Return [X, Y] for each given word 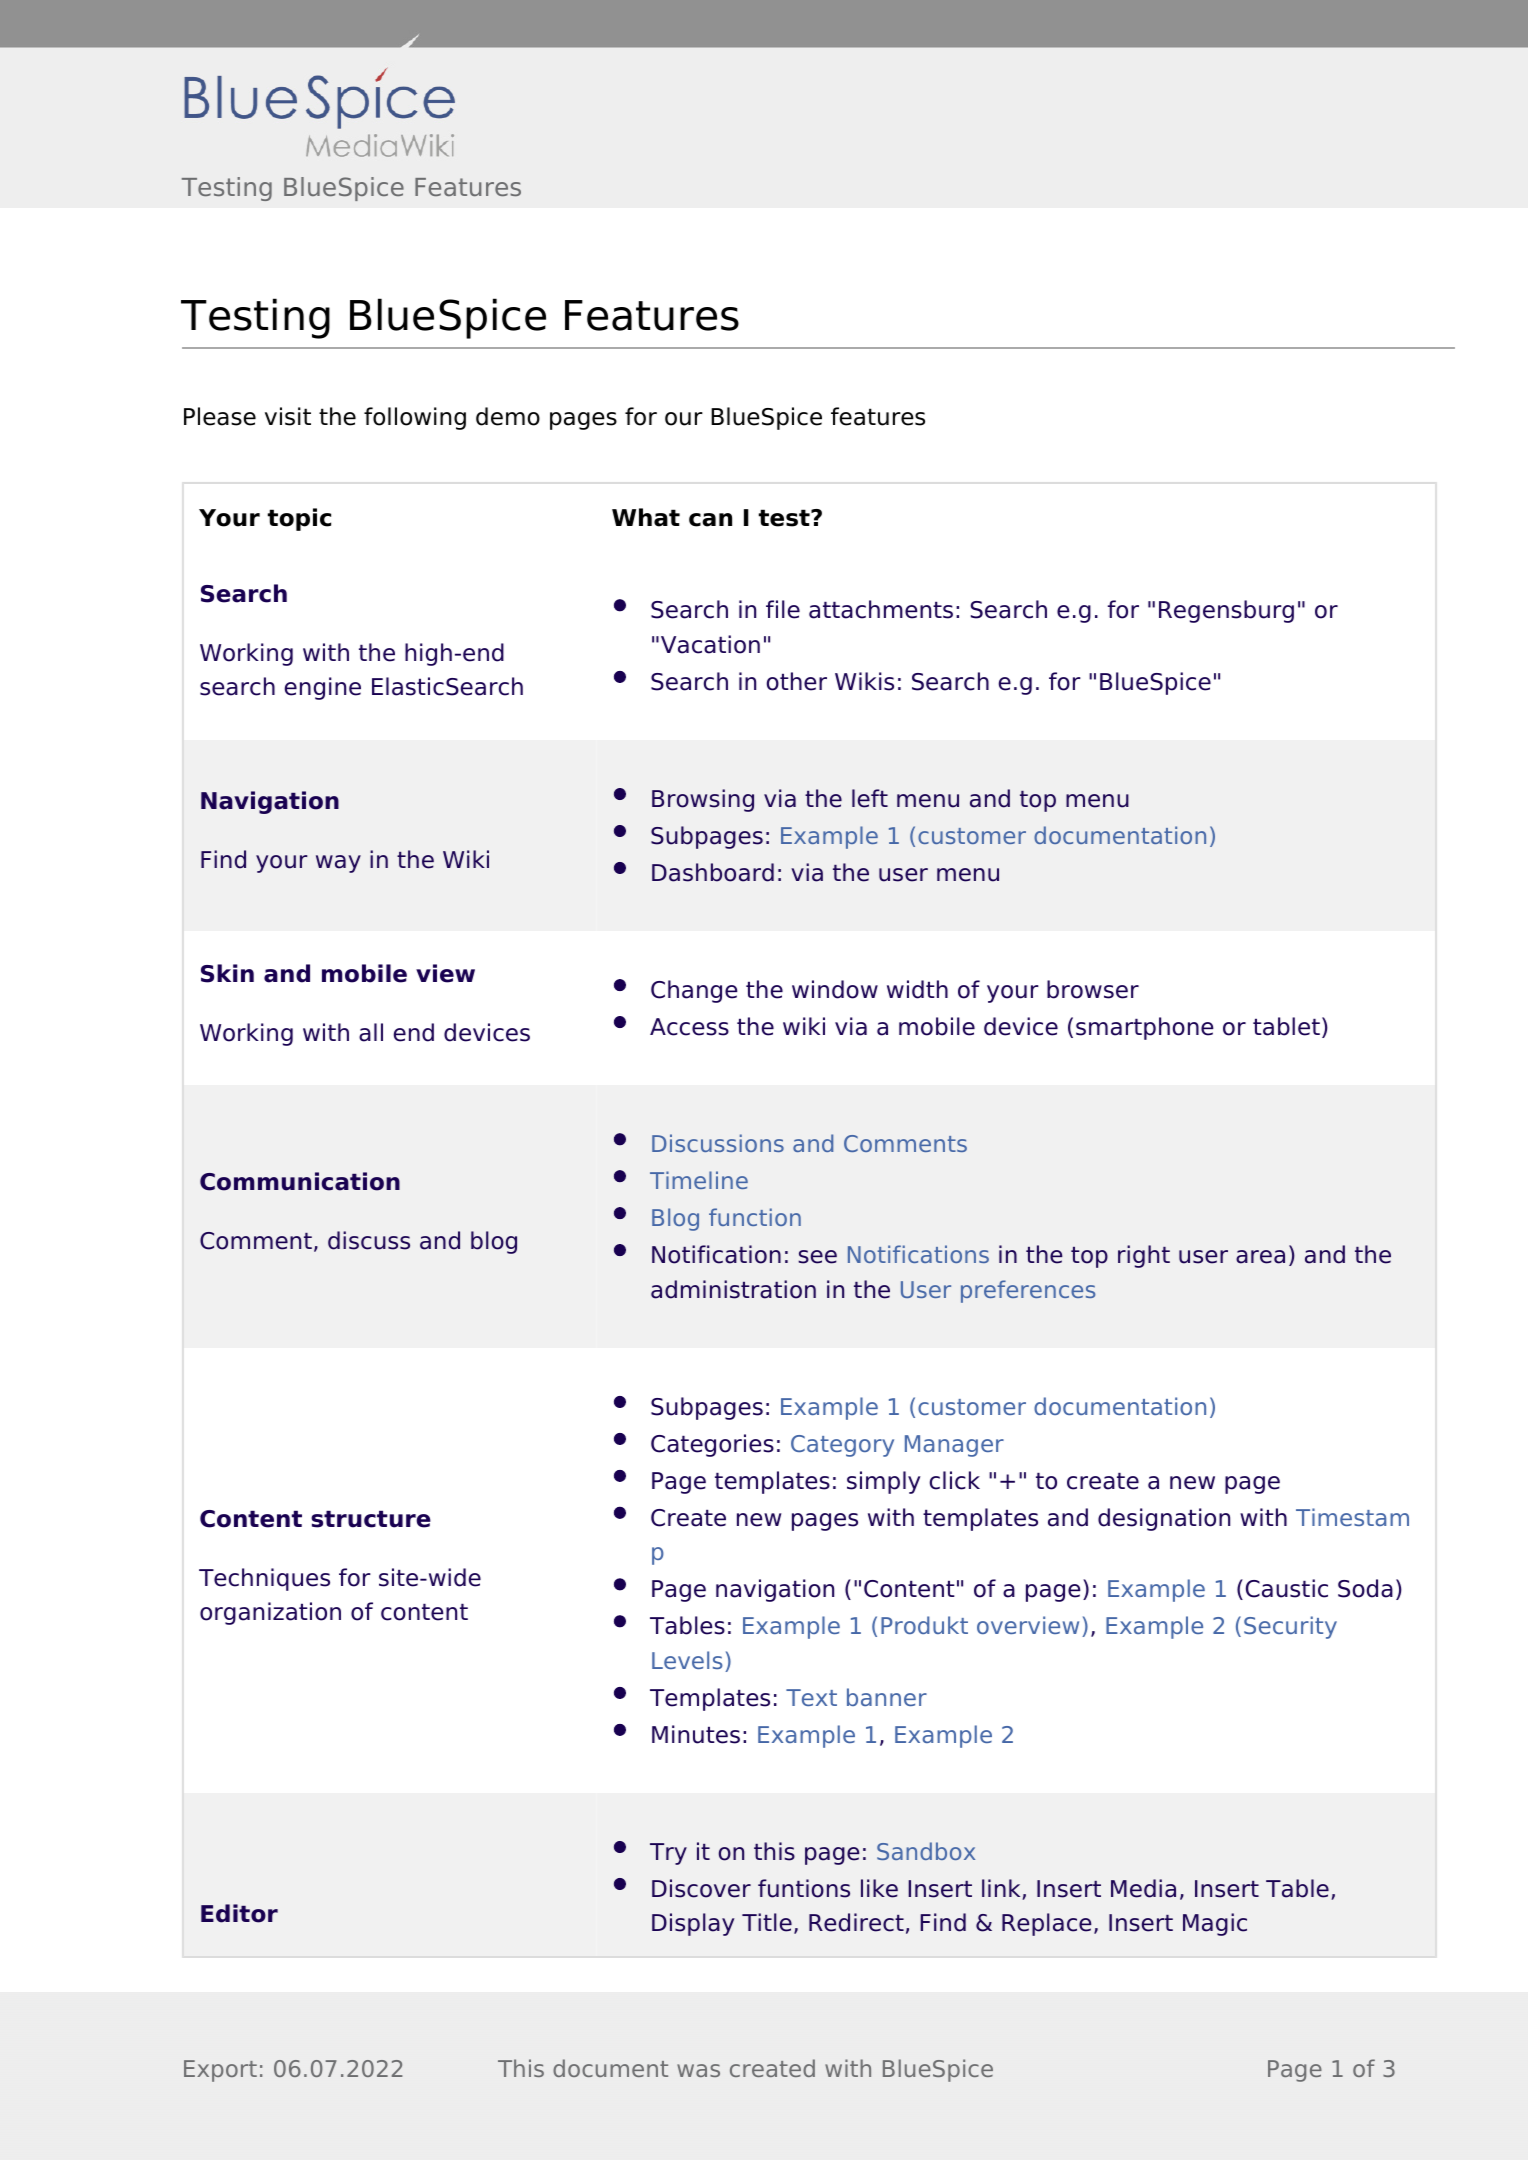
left [870, 798]
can [710, 520]
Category [842, 1446]
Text [811, 1697]
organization [270, 1613]
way [338, 864]
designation [1164, 1519]
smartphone [1145, 1028]
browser [1093, 989]
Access [689, 1027]
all [371, 1032]
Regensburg [1226, 611]
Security [1290, 1627]
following [415, 418]
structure [371, 1519]
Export [220, 2071]
